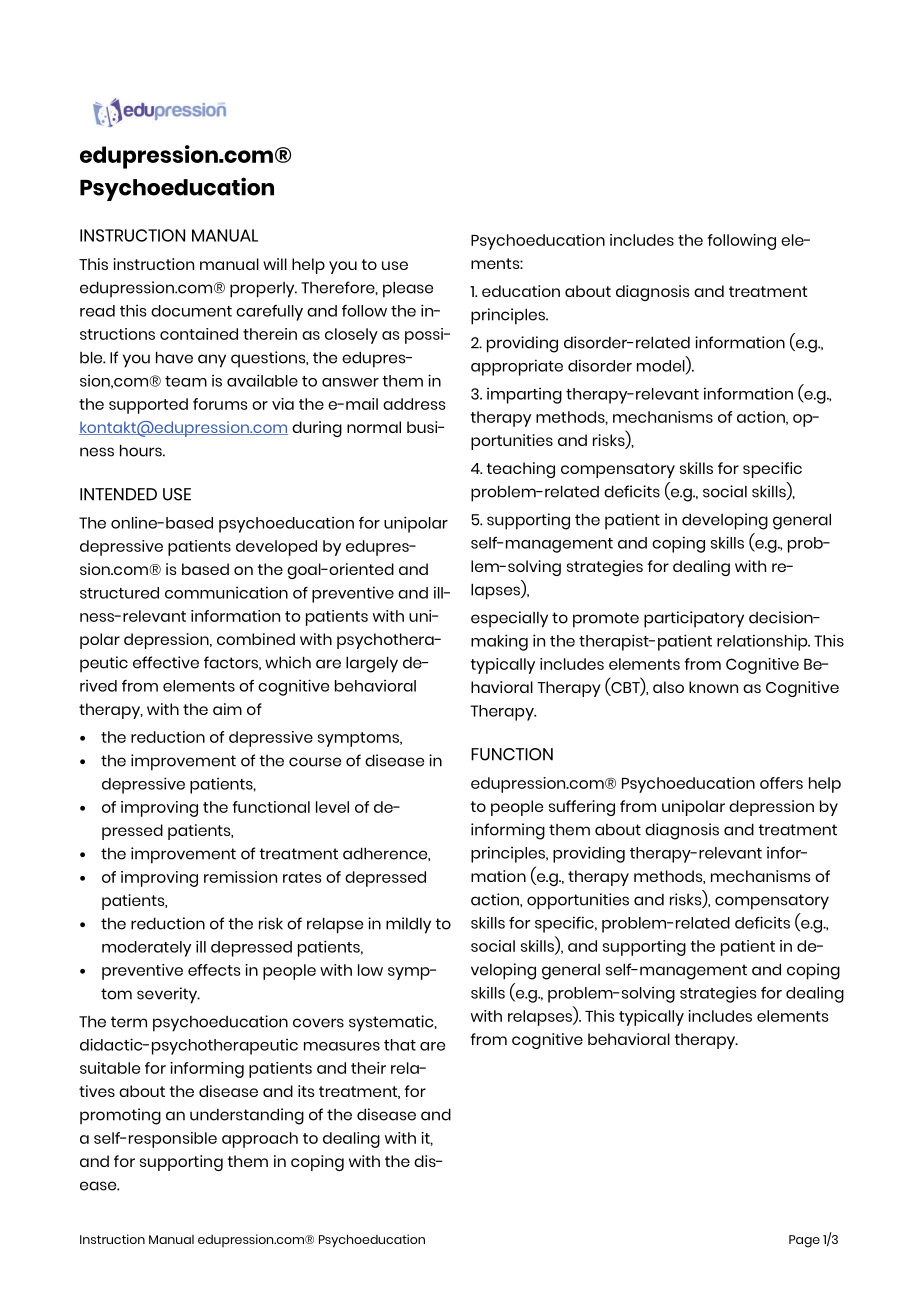 This page has width=924, height=1308. I want to click on aim, so click(227, 709).
